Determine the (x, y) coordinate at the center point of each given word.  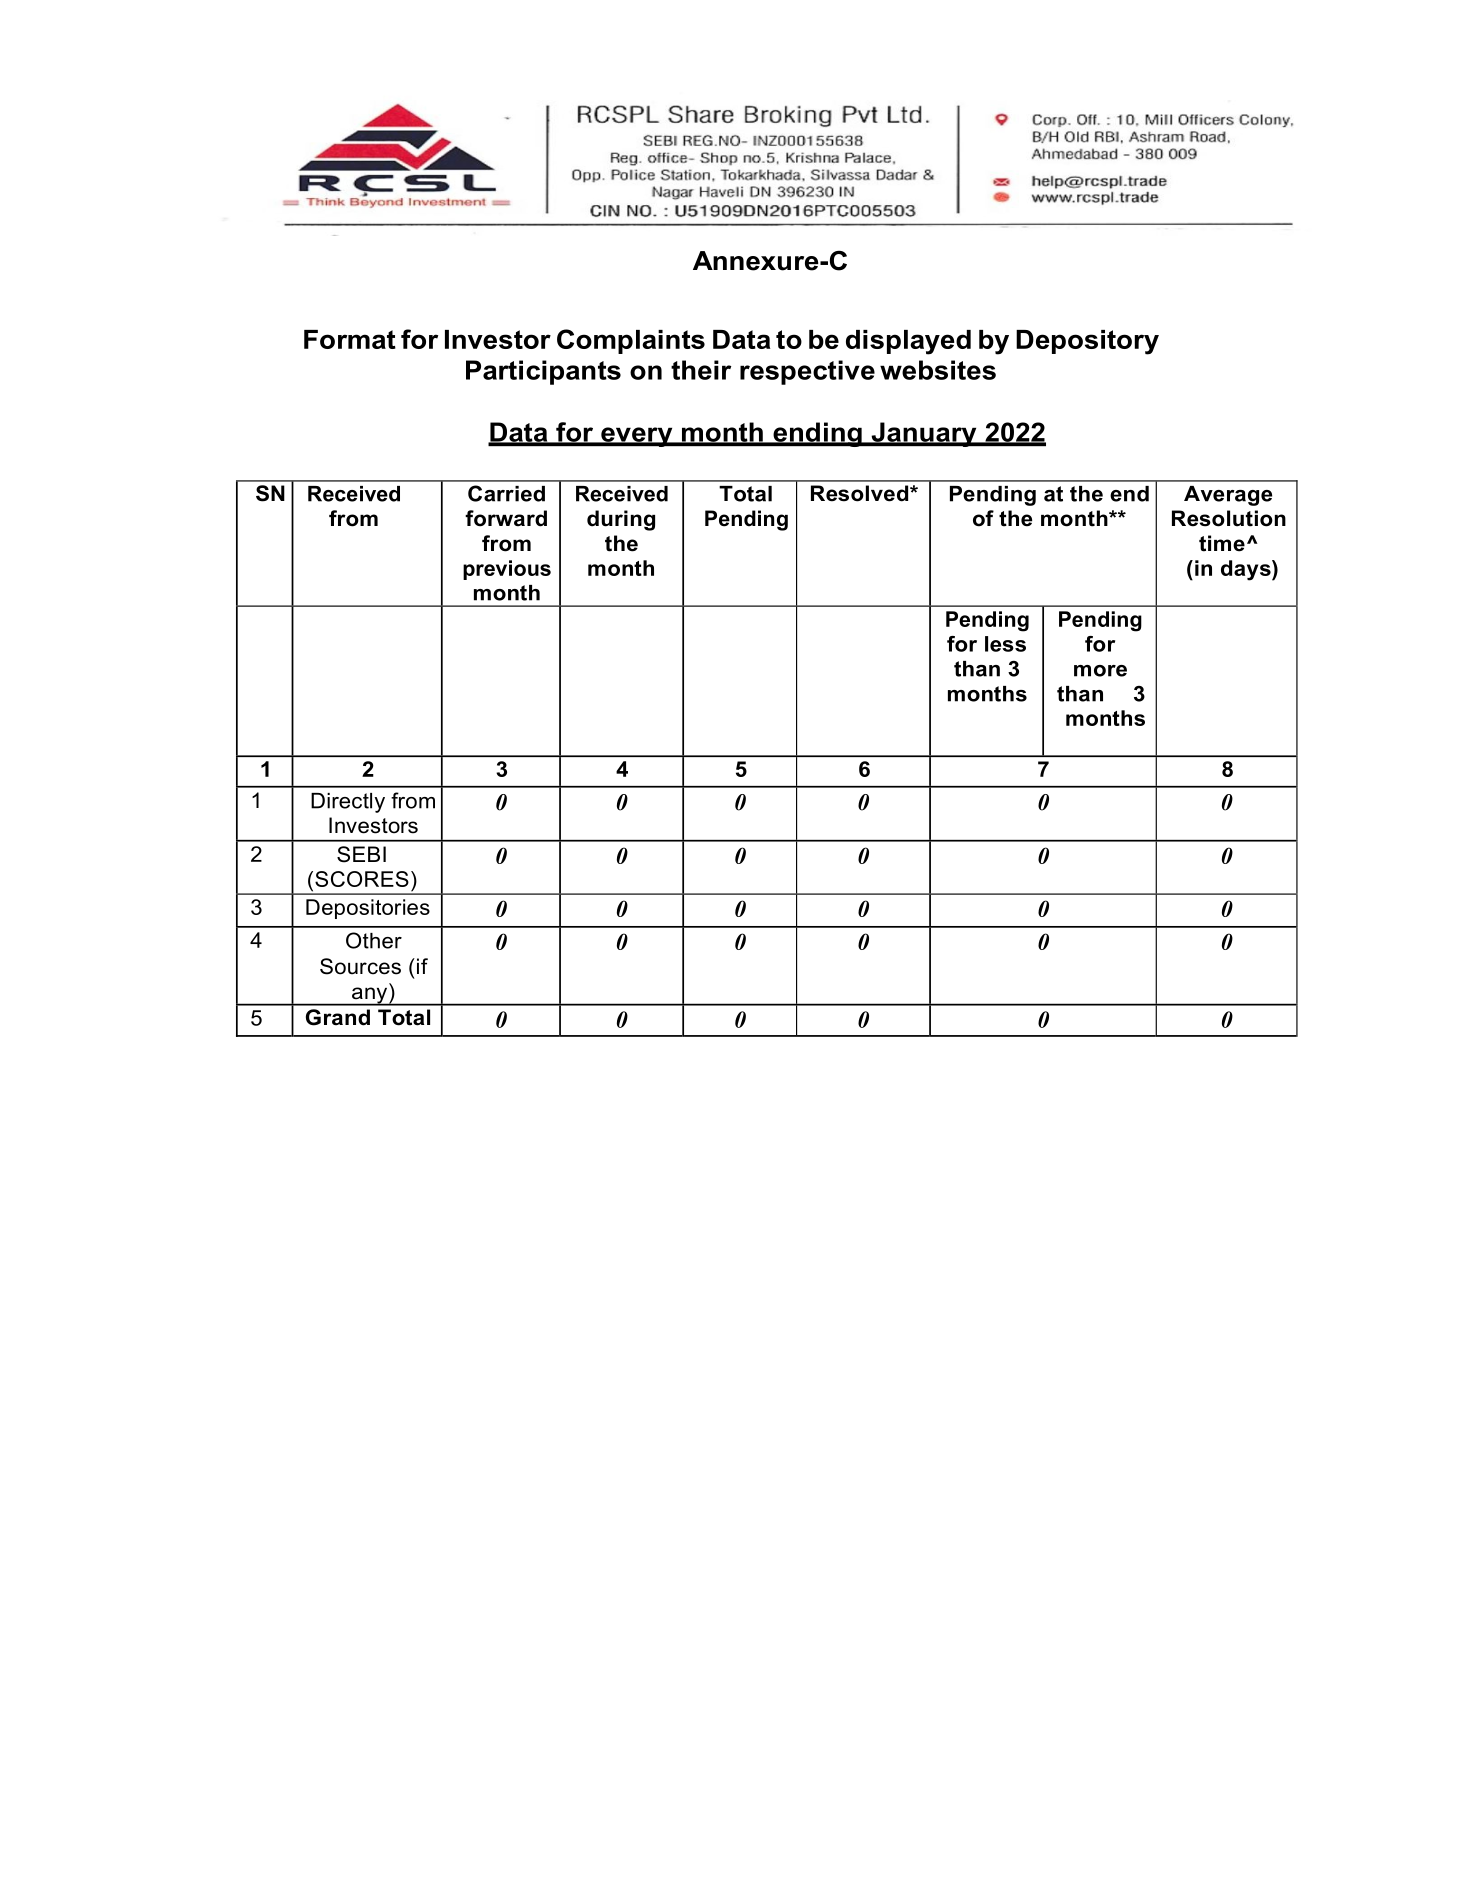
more (1100, 671)
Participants (543, 372)
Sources (360, 966)
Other (374, 940)
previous (507, 570)
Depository (1087, 342)
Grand (338, 1017)
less (1005, 644)
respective (807, 372)
